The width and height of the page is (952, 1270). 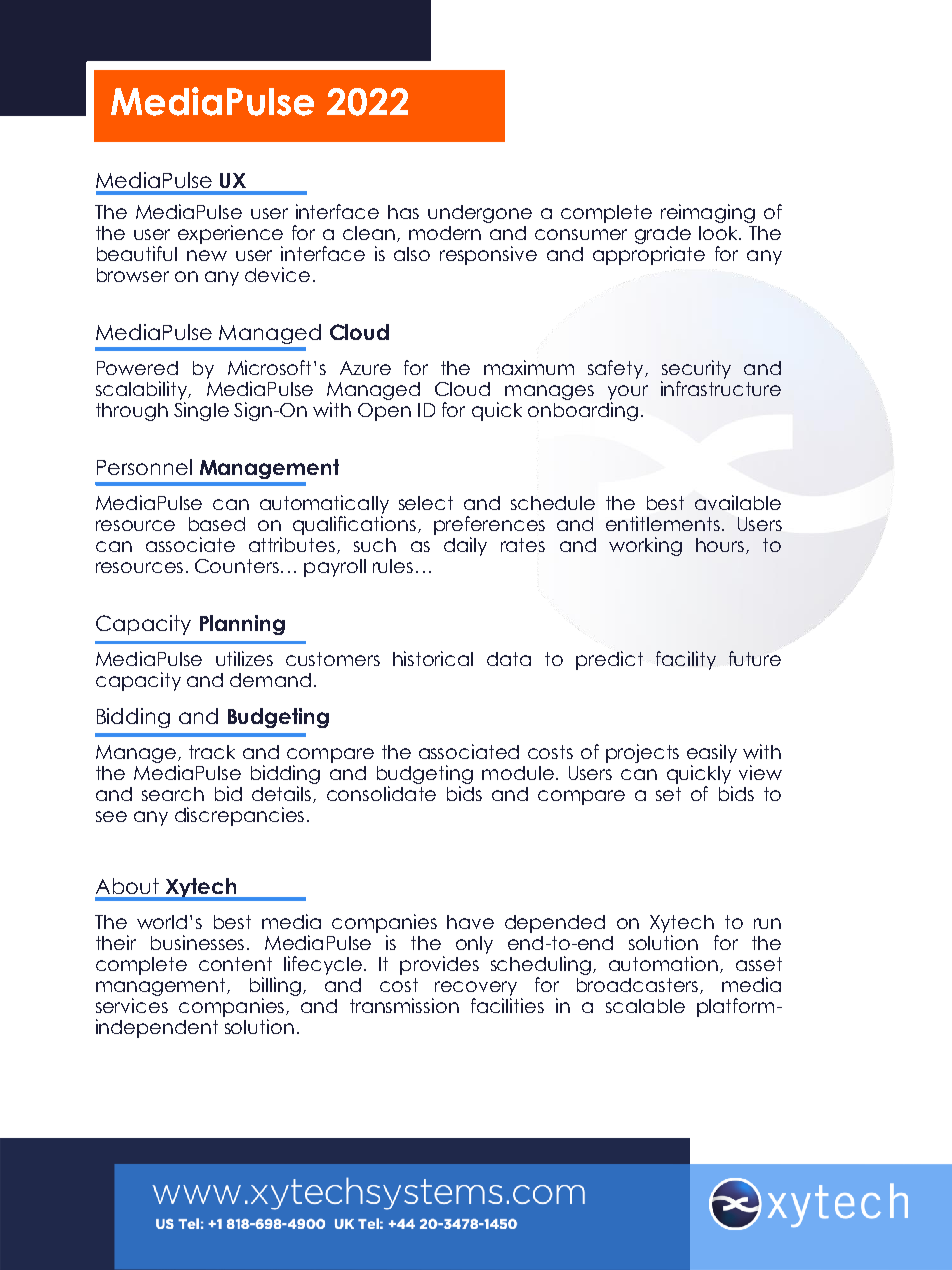 I want to click on historical, so click(x=433, y=658).
